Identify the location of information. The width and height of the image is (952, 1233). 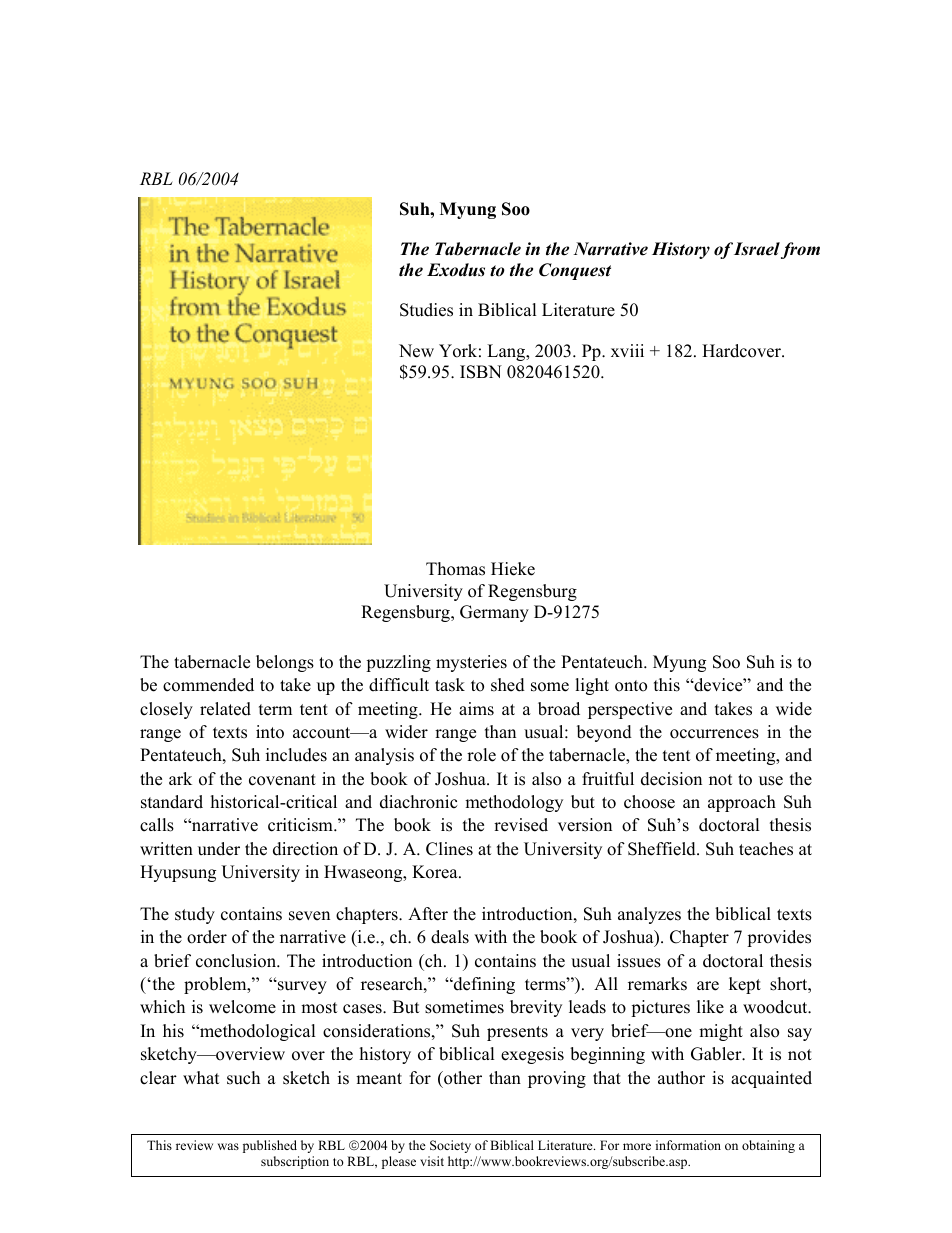
(688, 1145).
